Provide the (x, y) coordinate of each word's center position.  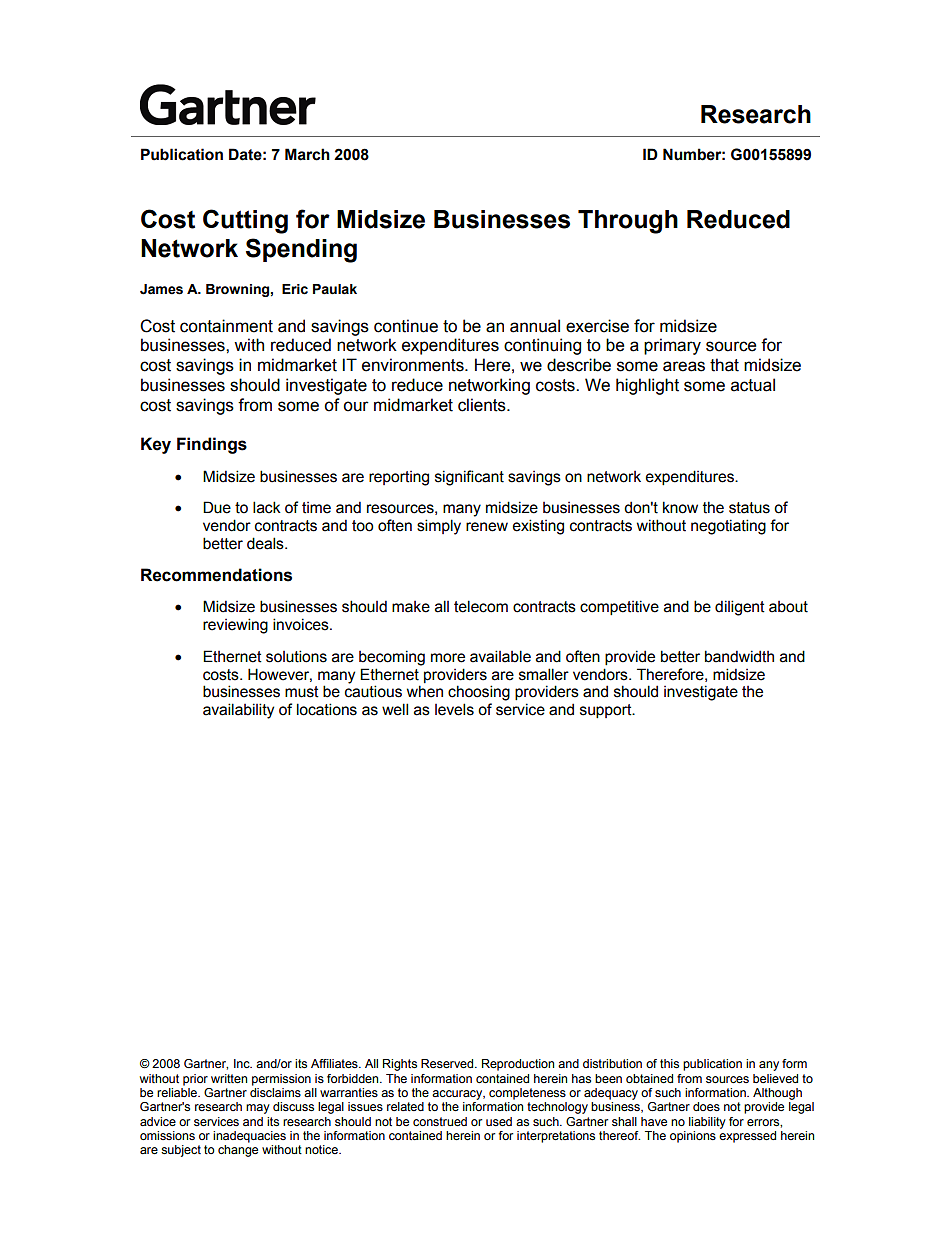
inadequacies (249, 1137)
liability (707, 1123)
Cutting (245, 221)
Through (628, 222)
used (499, 1121)
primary (672, 346)
